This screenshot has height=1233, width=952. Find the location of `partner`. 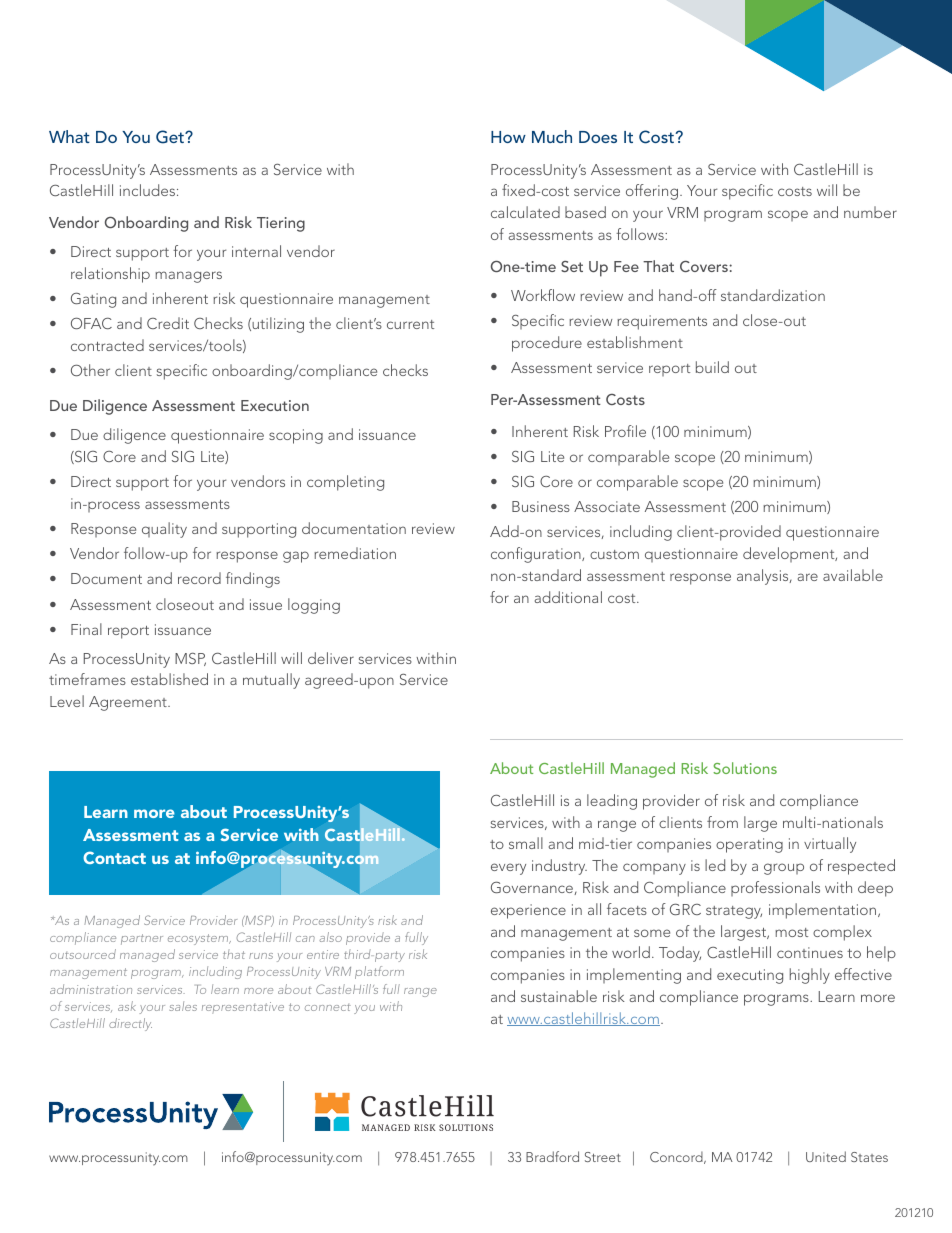

partner is located at coordinates (142, 939).
